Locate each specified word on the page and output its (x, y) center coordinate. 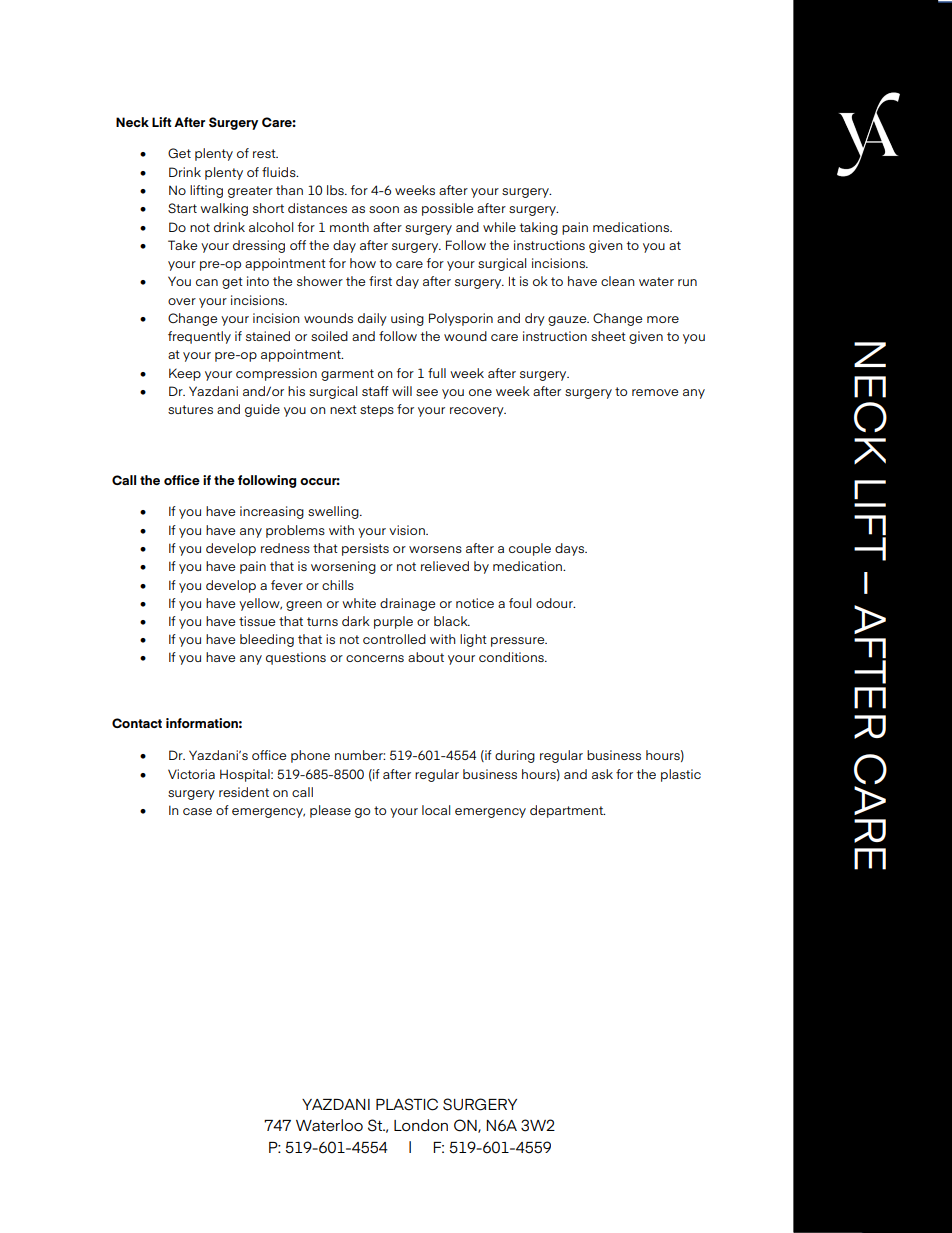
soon (384, 209)
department (567, 811)
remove (655, 392)
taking (539, 228)
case (197, 811)
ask (602, 774)
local (436, 810)
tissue (257, 621)
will (402, 391)
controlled (394, 639)
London (421, 1125)
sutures (190, 409)
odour (555, 603)
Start (182, 208)
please (330, 811)
